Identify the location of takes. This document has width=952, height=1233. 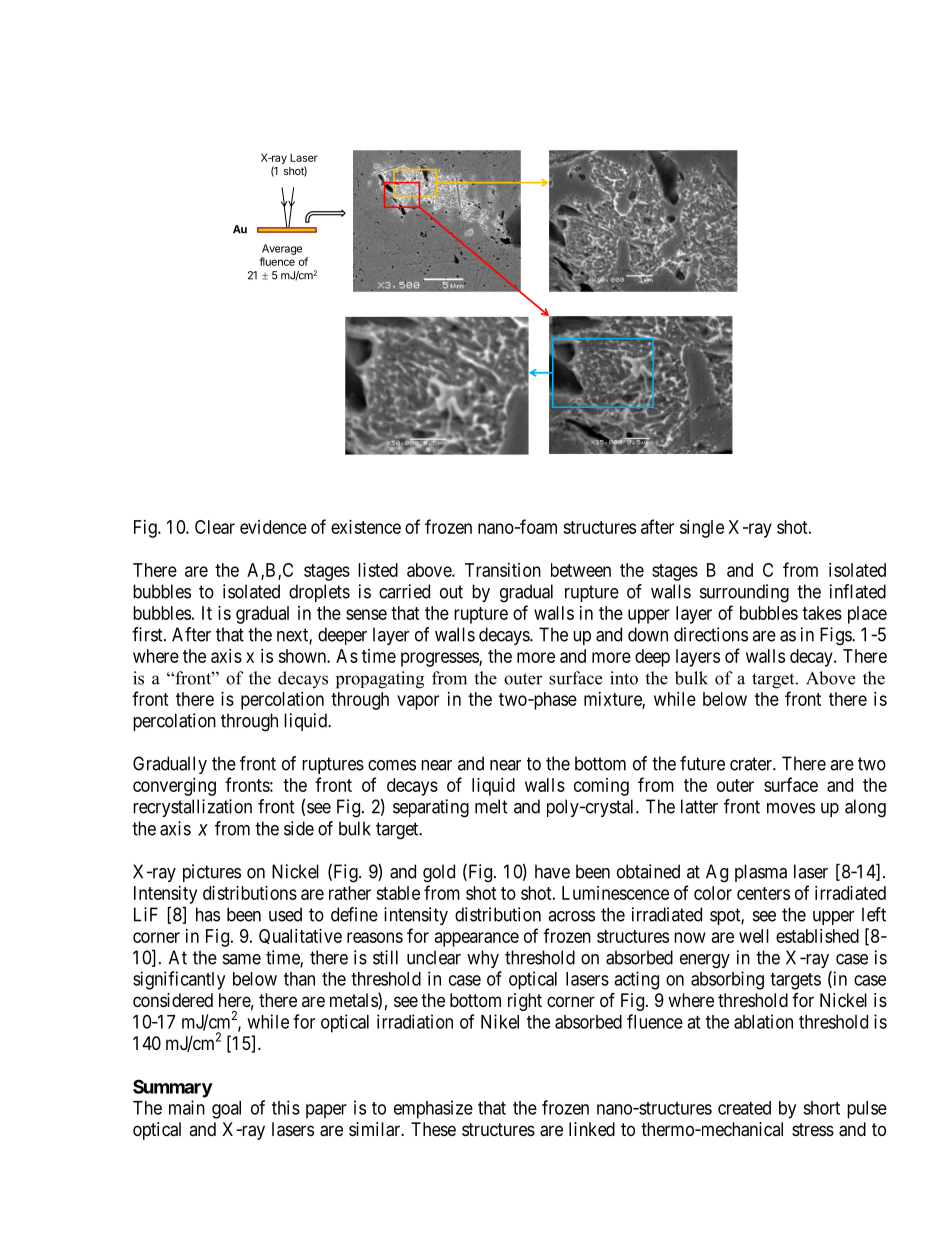
(822, 613).
